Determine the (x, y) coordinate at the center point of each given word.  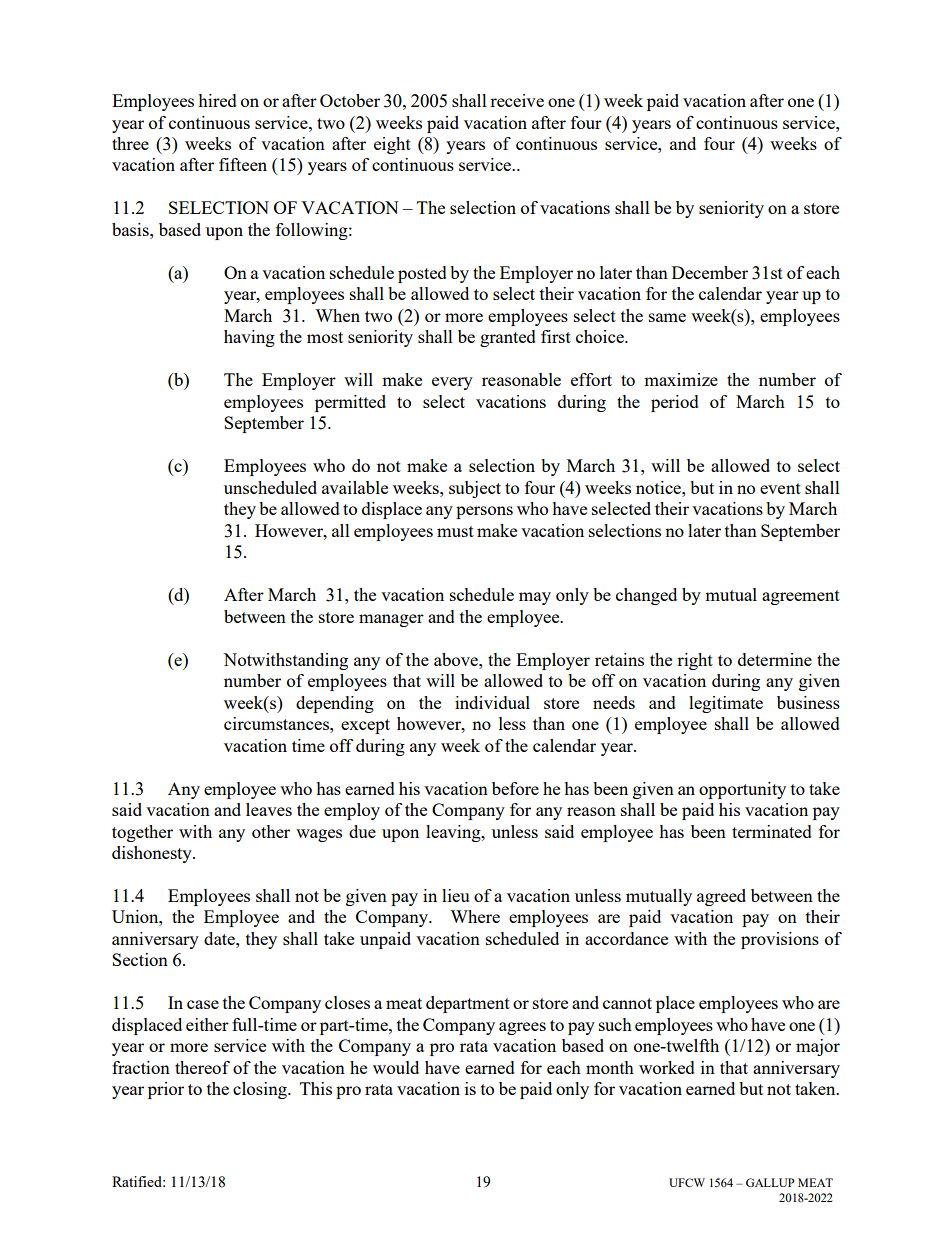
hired (217, 100)
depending (335, 704)
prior (166, 1090)
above (457, 659)
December (710, 272)
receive (517, 100)
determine (775, 659)
